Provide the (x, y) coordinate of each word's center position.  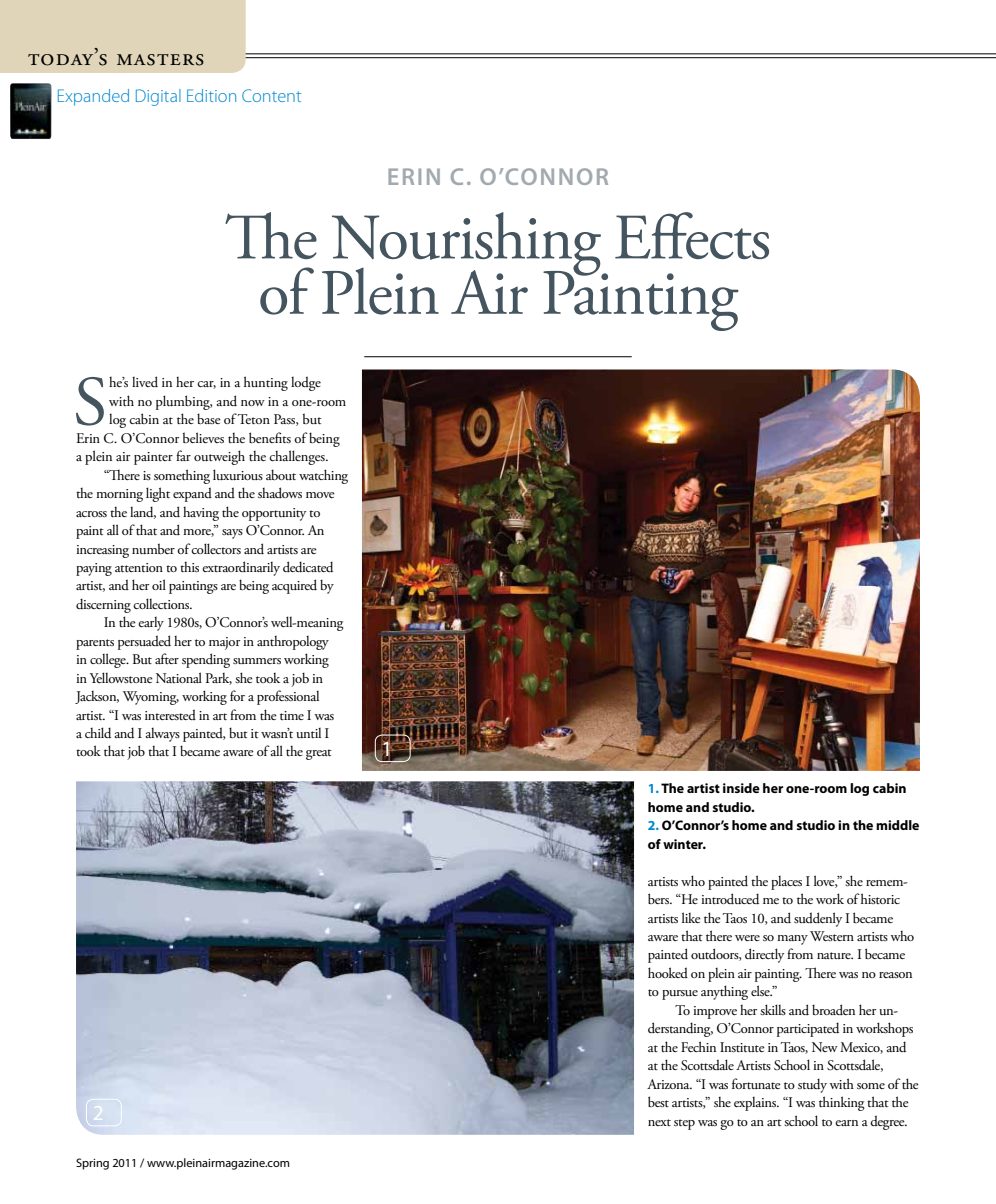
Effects (692, 235)
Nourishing (466, 245)
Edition (211, 95)
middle (897, 825)
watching (323, 476)
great (319, 754)
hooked (668, 972)
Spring (92, 1164)
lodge (306, 383)
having (201, 514)
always (163, 735)
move (320, 495)
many (792, 940)
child (98, 733)
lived (145, 381)
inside (741, 788)
